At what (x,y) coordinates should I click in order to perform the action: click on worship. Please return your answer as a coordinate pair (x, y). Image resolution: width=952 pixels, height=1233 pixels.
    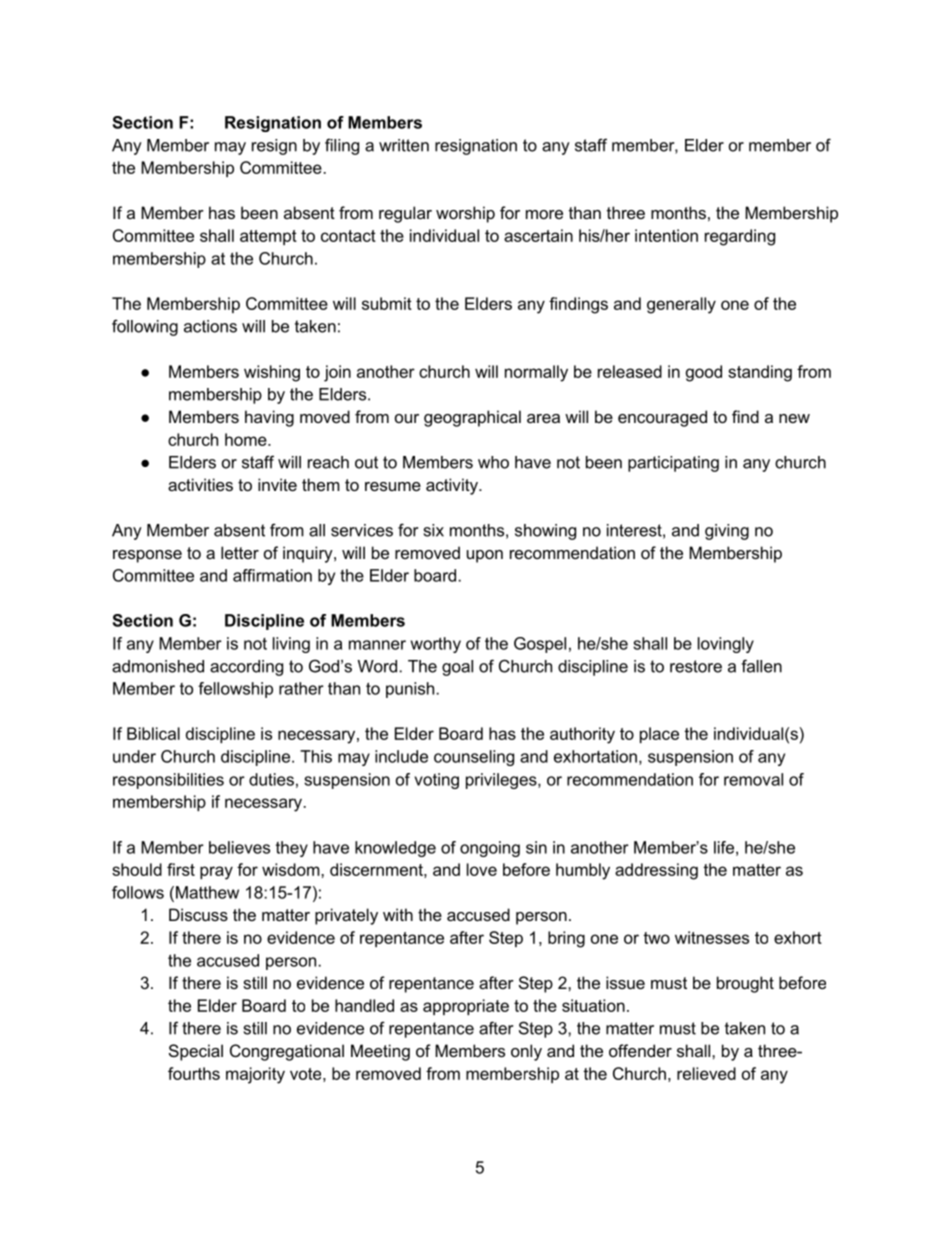
    Looking at the image, I should click on (465, 214).
